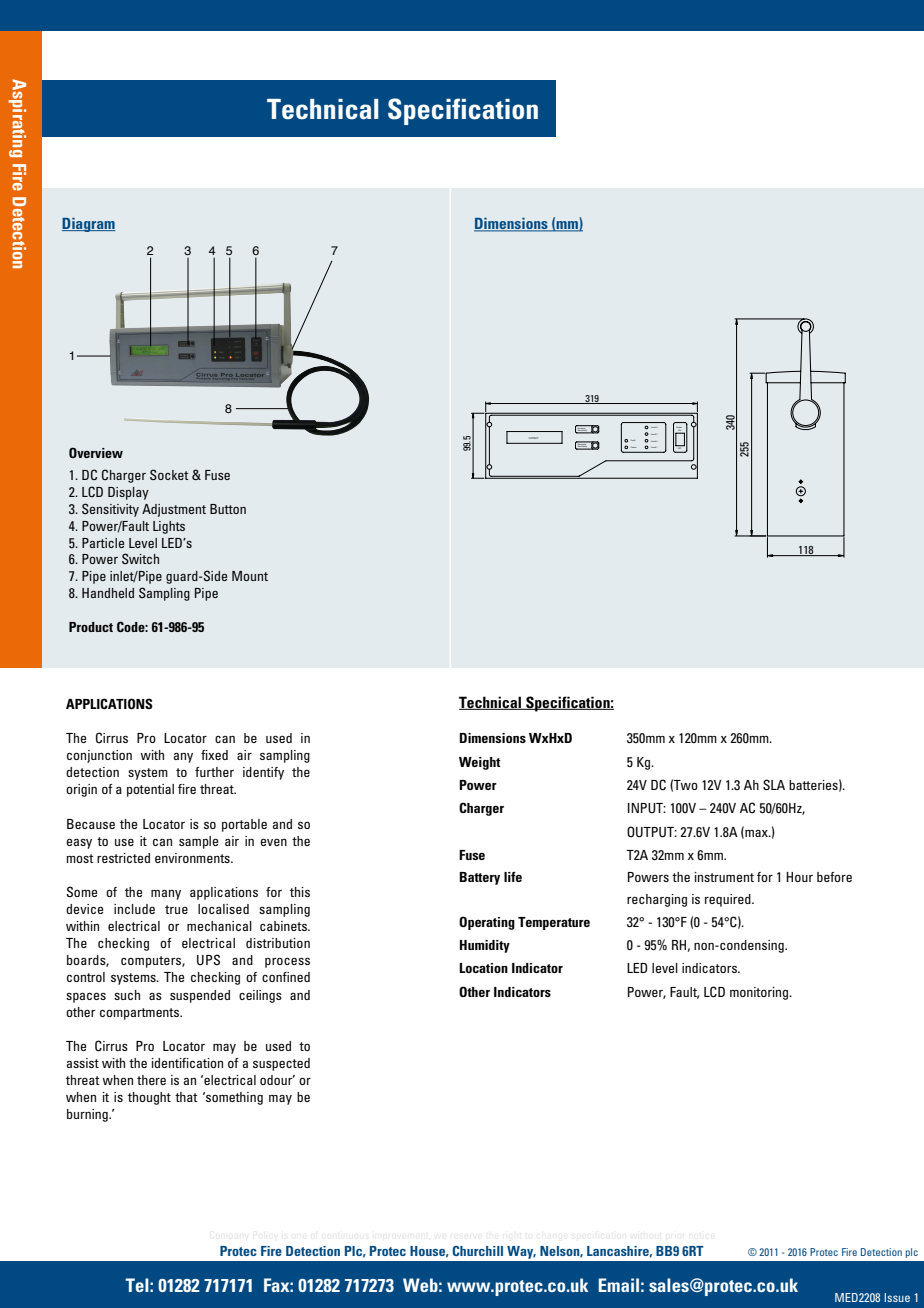 The width and height of the page is (924, 1308). I want to click on SLA, so click(774, 785).
